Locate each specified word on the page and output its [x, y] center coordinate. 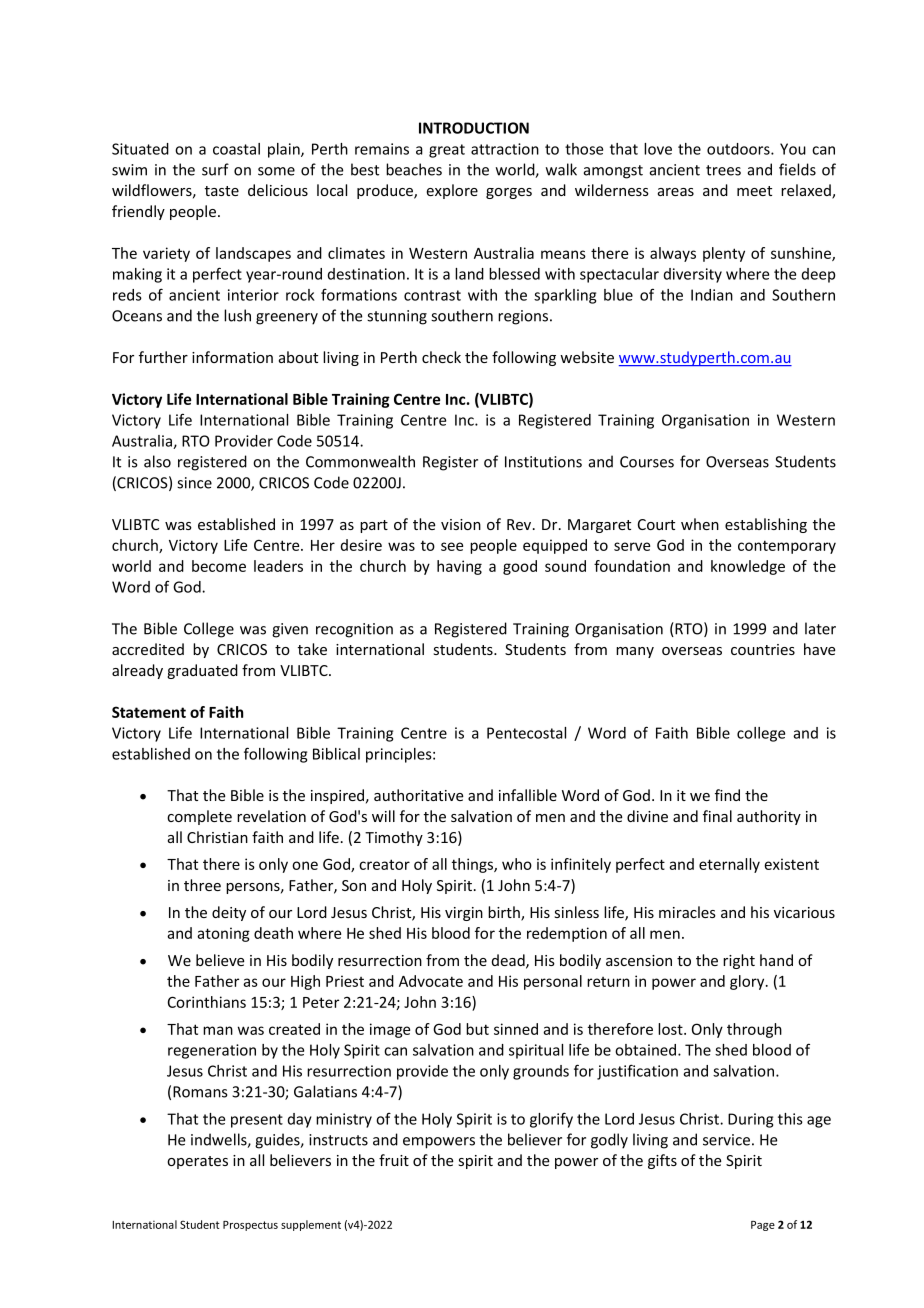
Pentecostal [526, 733]
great [447, 151]
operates [197, 1162]
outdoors [739, 149]
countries [763, 649]
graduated [202, 671]
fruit [394, 1160]
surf [215, 169]
